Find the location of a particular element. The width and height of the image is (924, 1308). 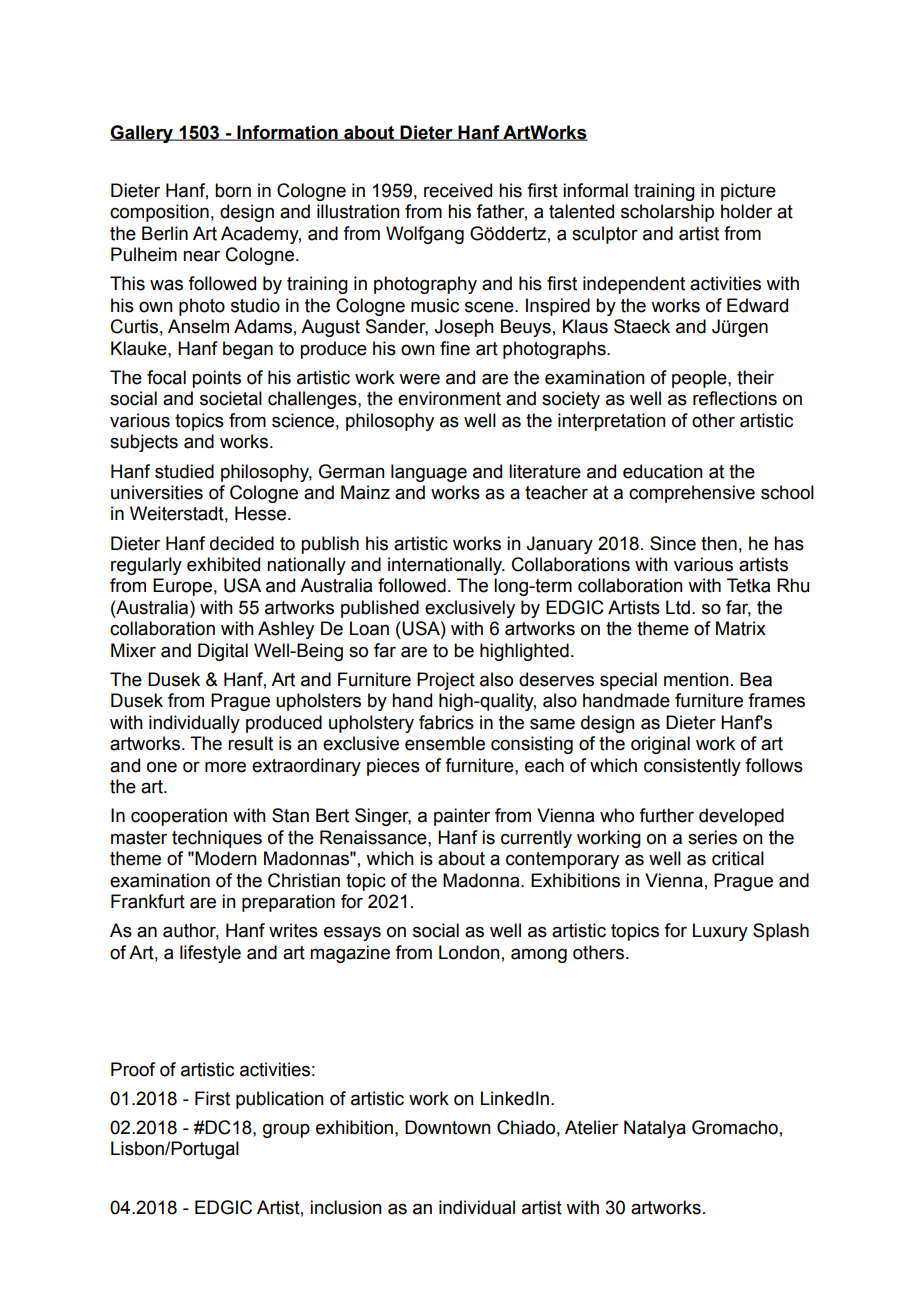

mention is located at coordinates (696, 679).
